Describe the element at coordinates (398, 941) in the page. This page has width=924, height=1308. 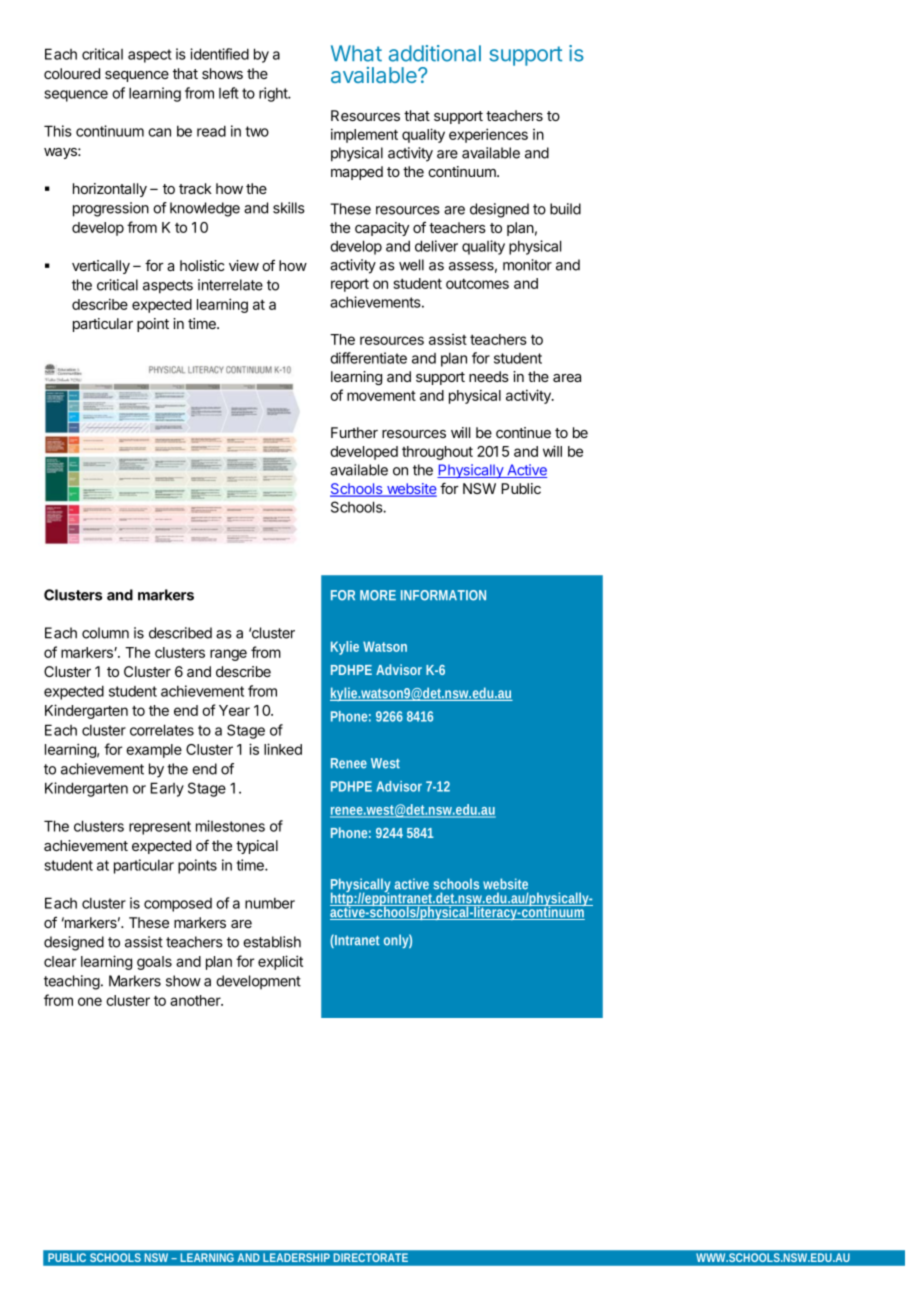
I see `only` at that location.
